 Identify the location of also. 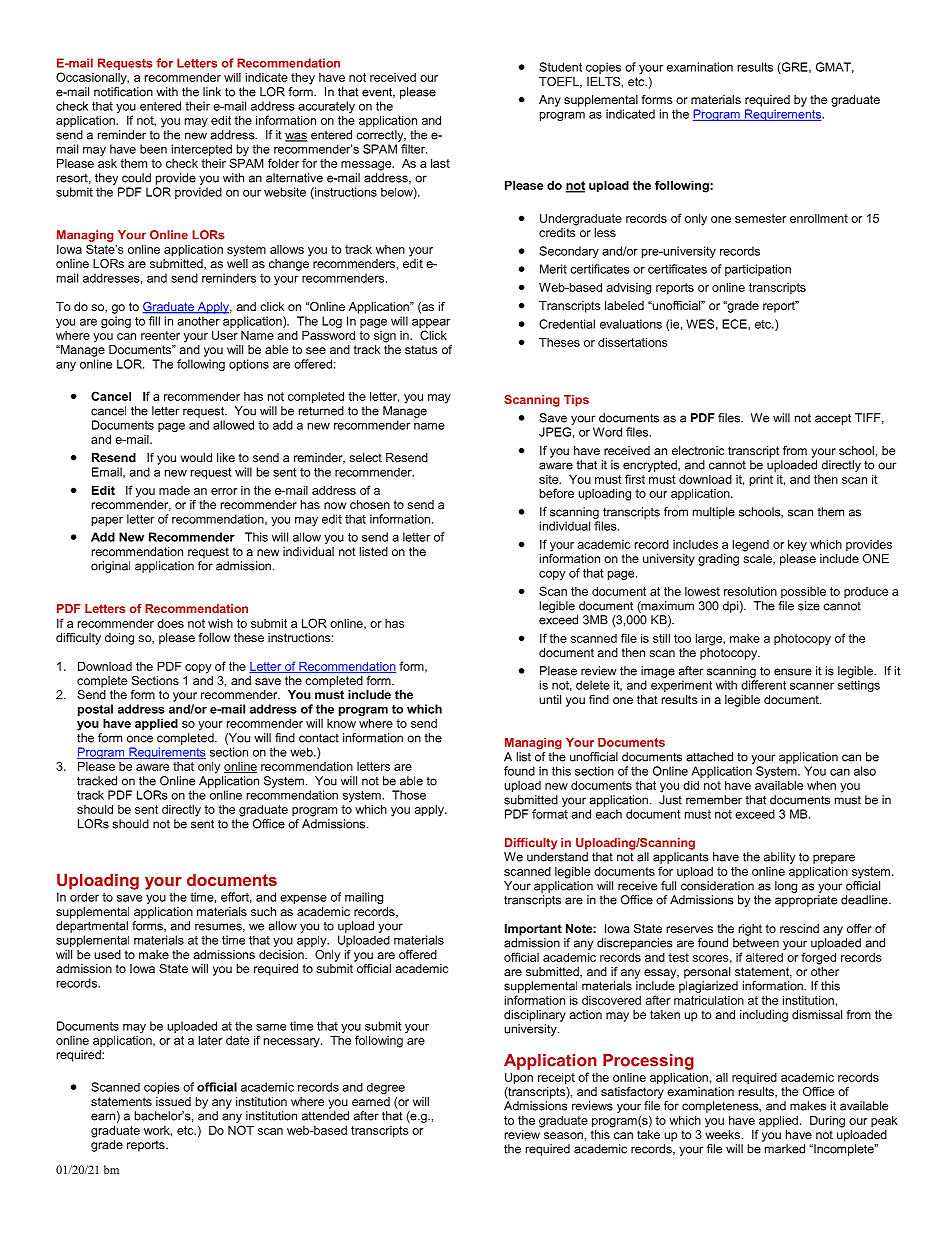
(865, 771).
